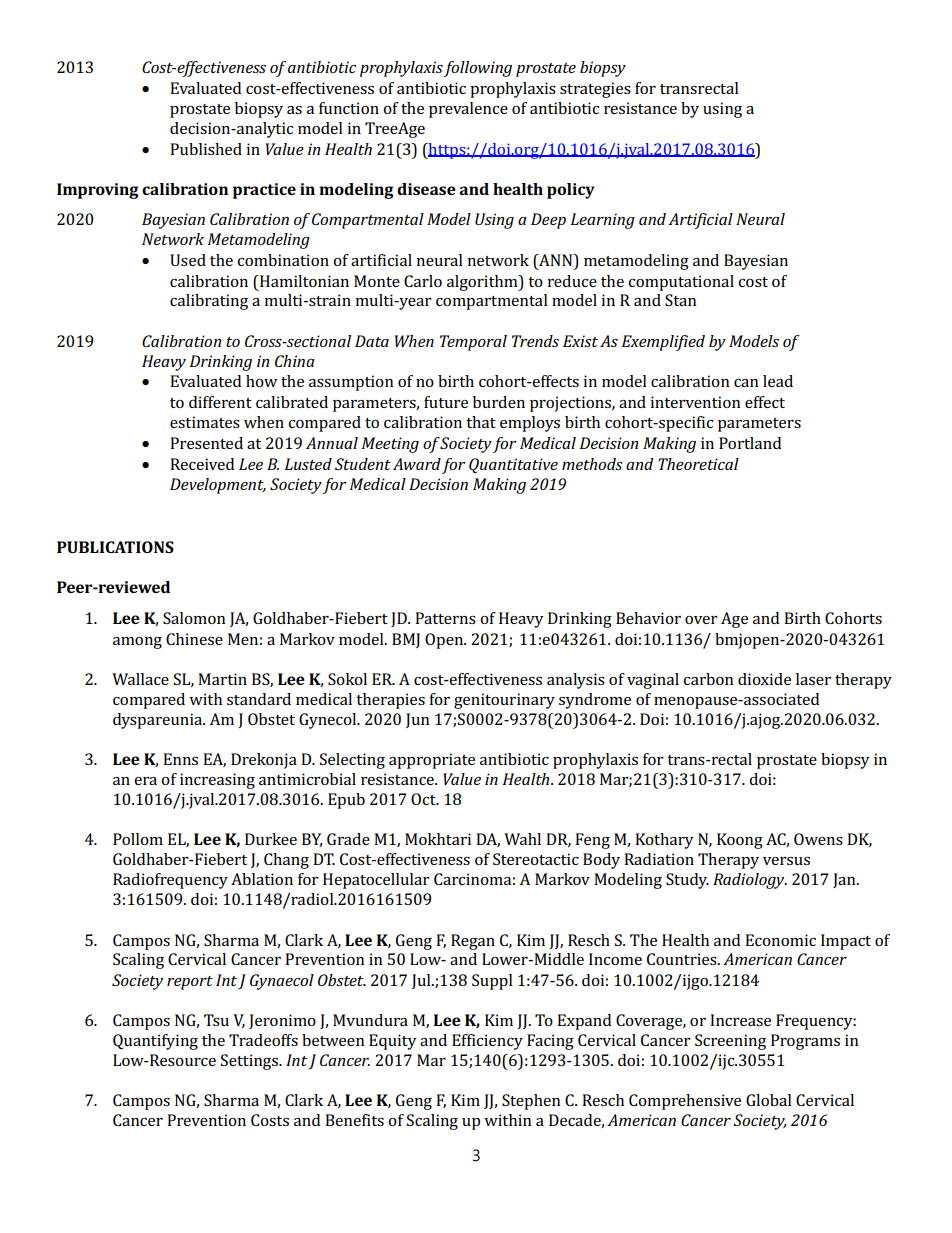  I want to click on Durkee, so click(271, 839).
